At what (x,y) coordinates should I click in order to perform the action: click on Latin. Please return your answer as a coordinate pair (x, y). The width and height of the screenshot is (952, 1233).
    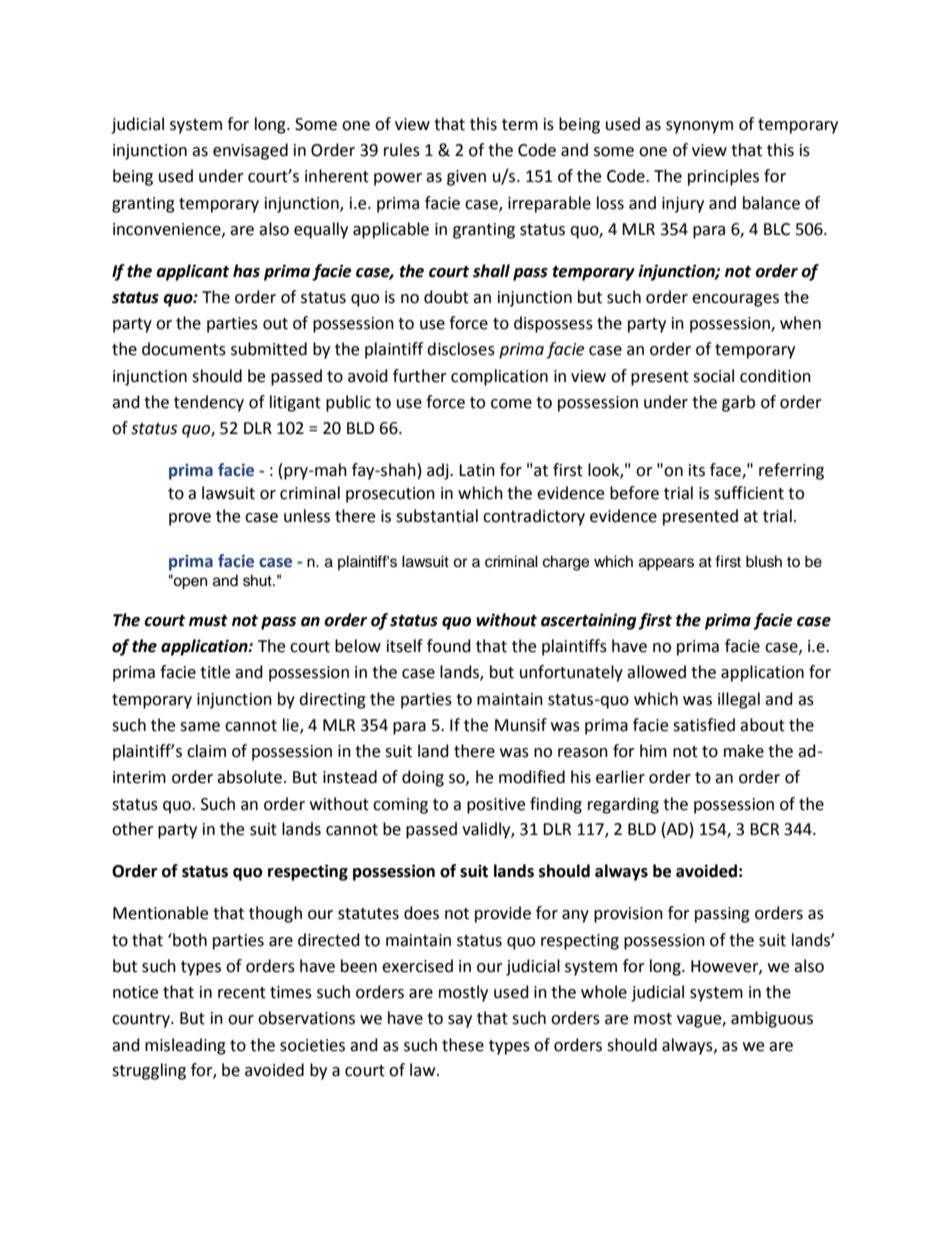
    Looking at the image, I should click on (477, 470).
